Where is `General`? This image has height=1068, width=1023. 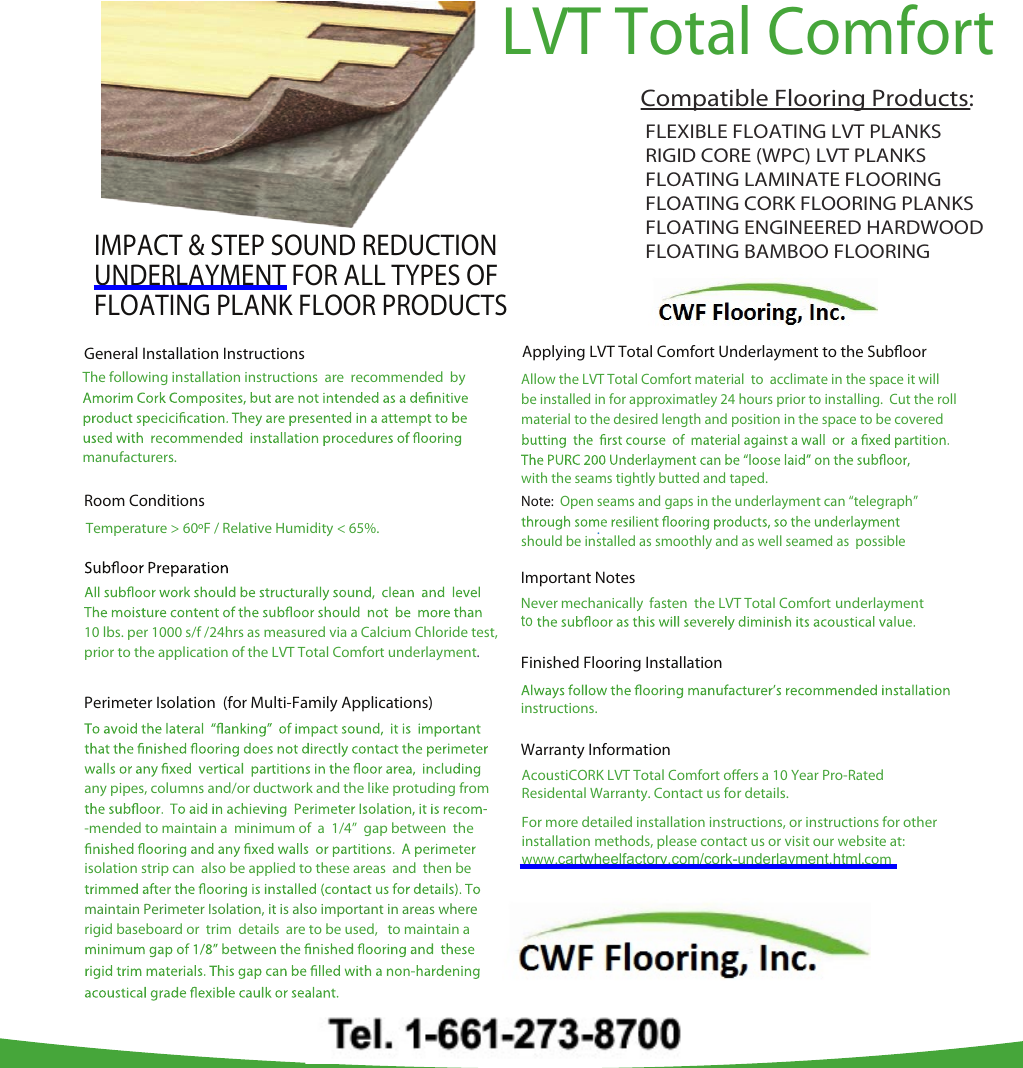 General is located at coordinates (110, 353).
